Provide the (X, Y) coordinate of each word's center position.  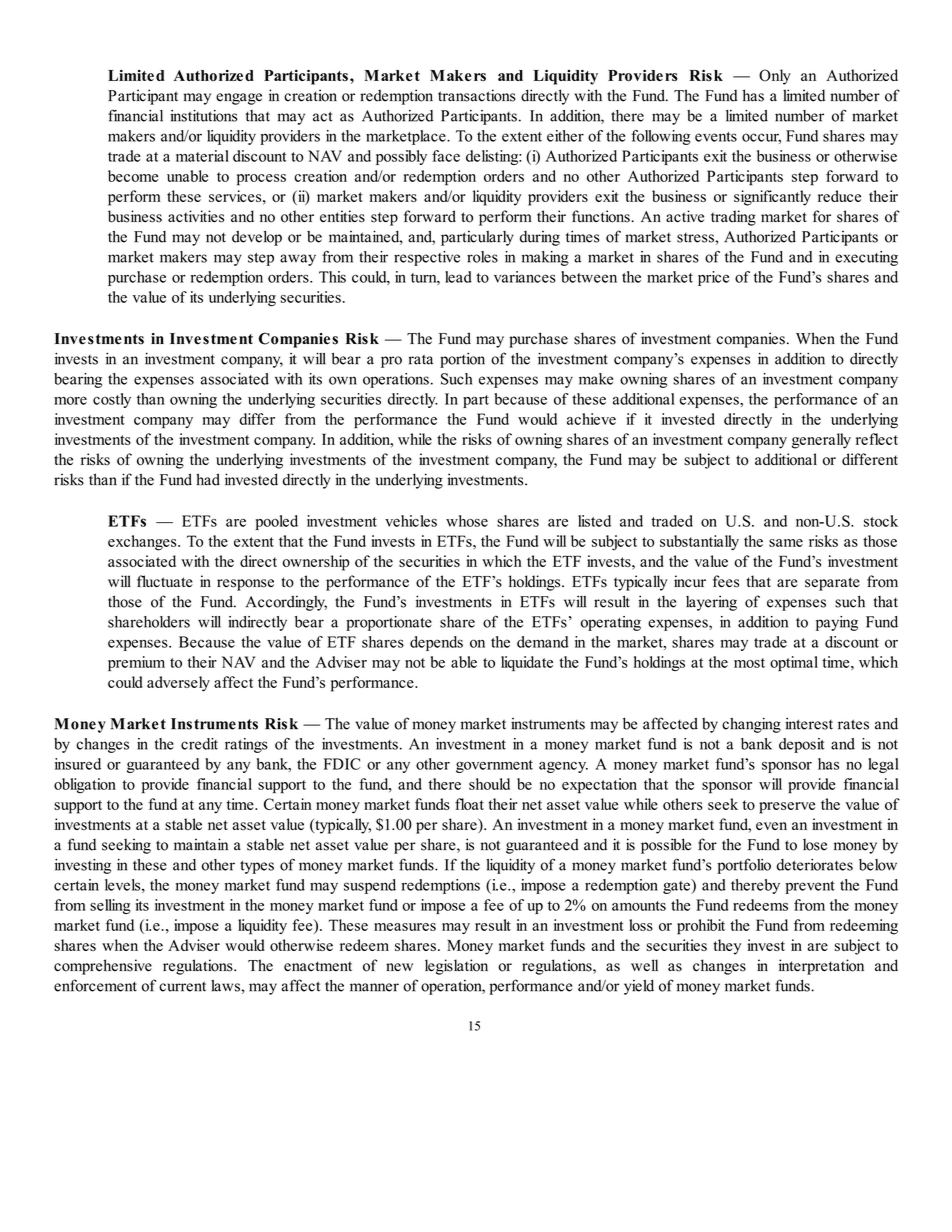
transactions (477, 95)
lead (458, 277)
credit (199, 744)
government (494, 766)
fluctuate (165, 581)
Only (775, 77)
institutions (203, 116)
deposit (802, 745)
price (713, 278)
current (182, 986)
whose (467, 521)
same (786, 543)
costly (112, 400)
